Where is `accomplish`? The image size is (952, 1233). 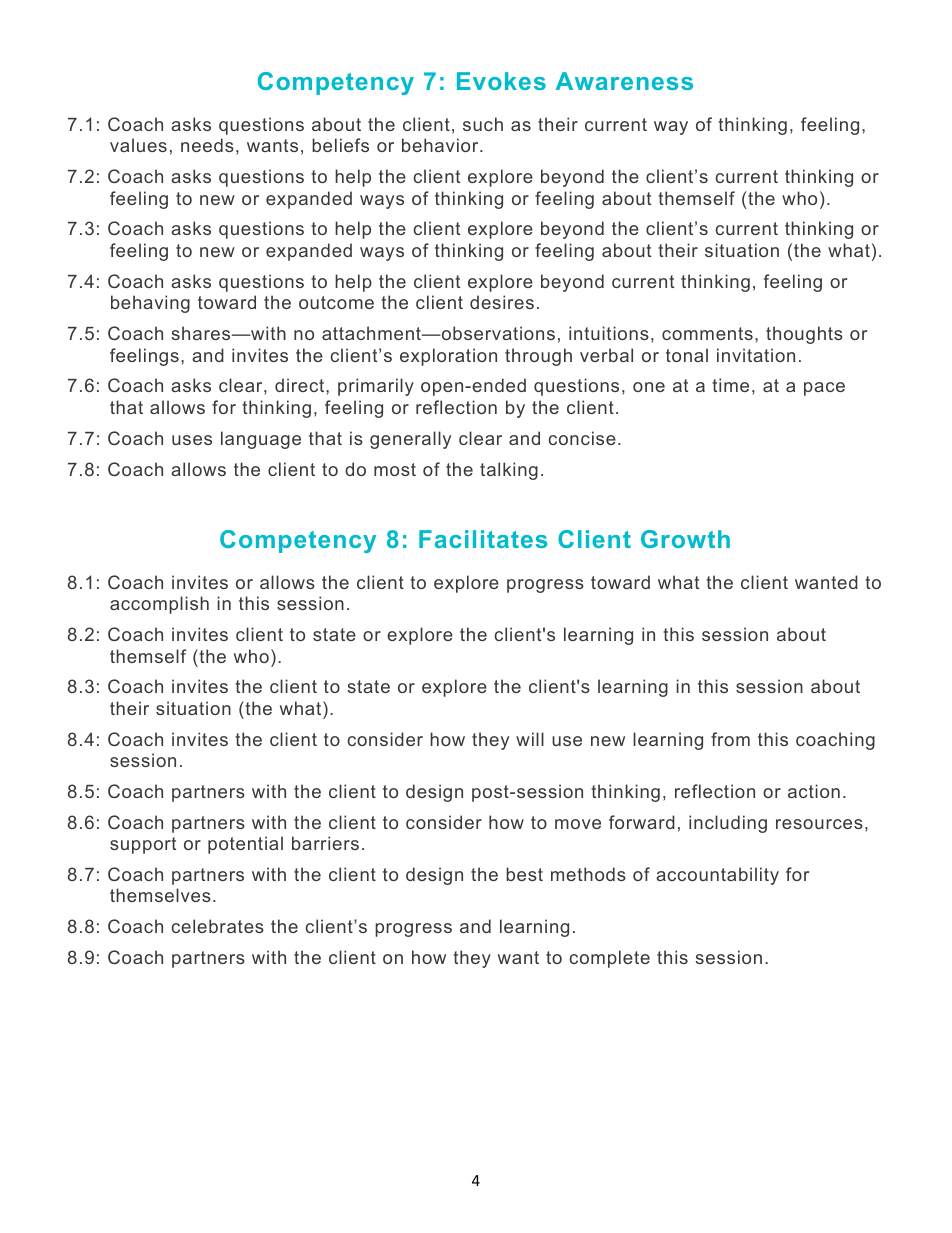 accomplish is located at coordinates (159, 605).
